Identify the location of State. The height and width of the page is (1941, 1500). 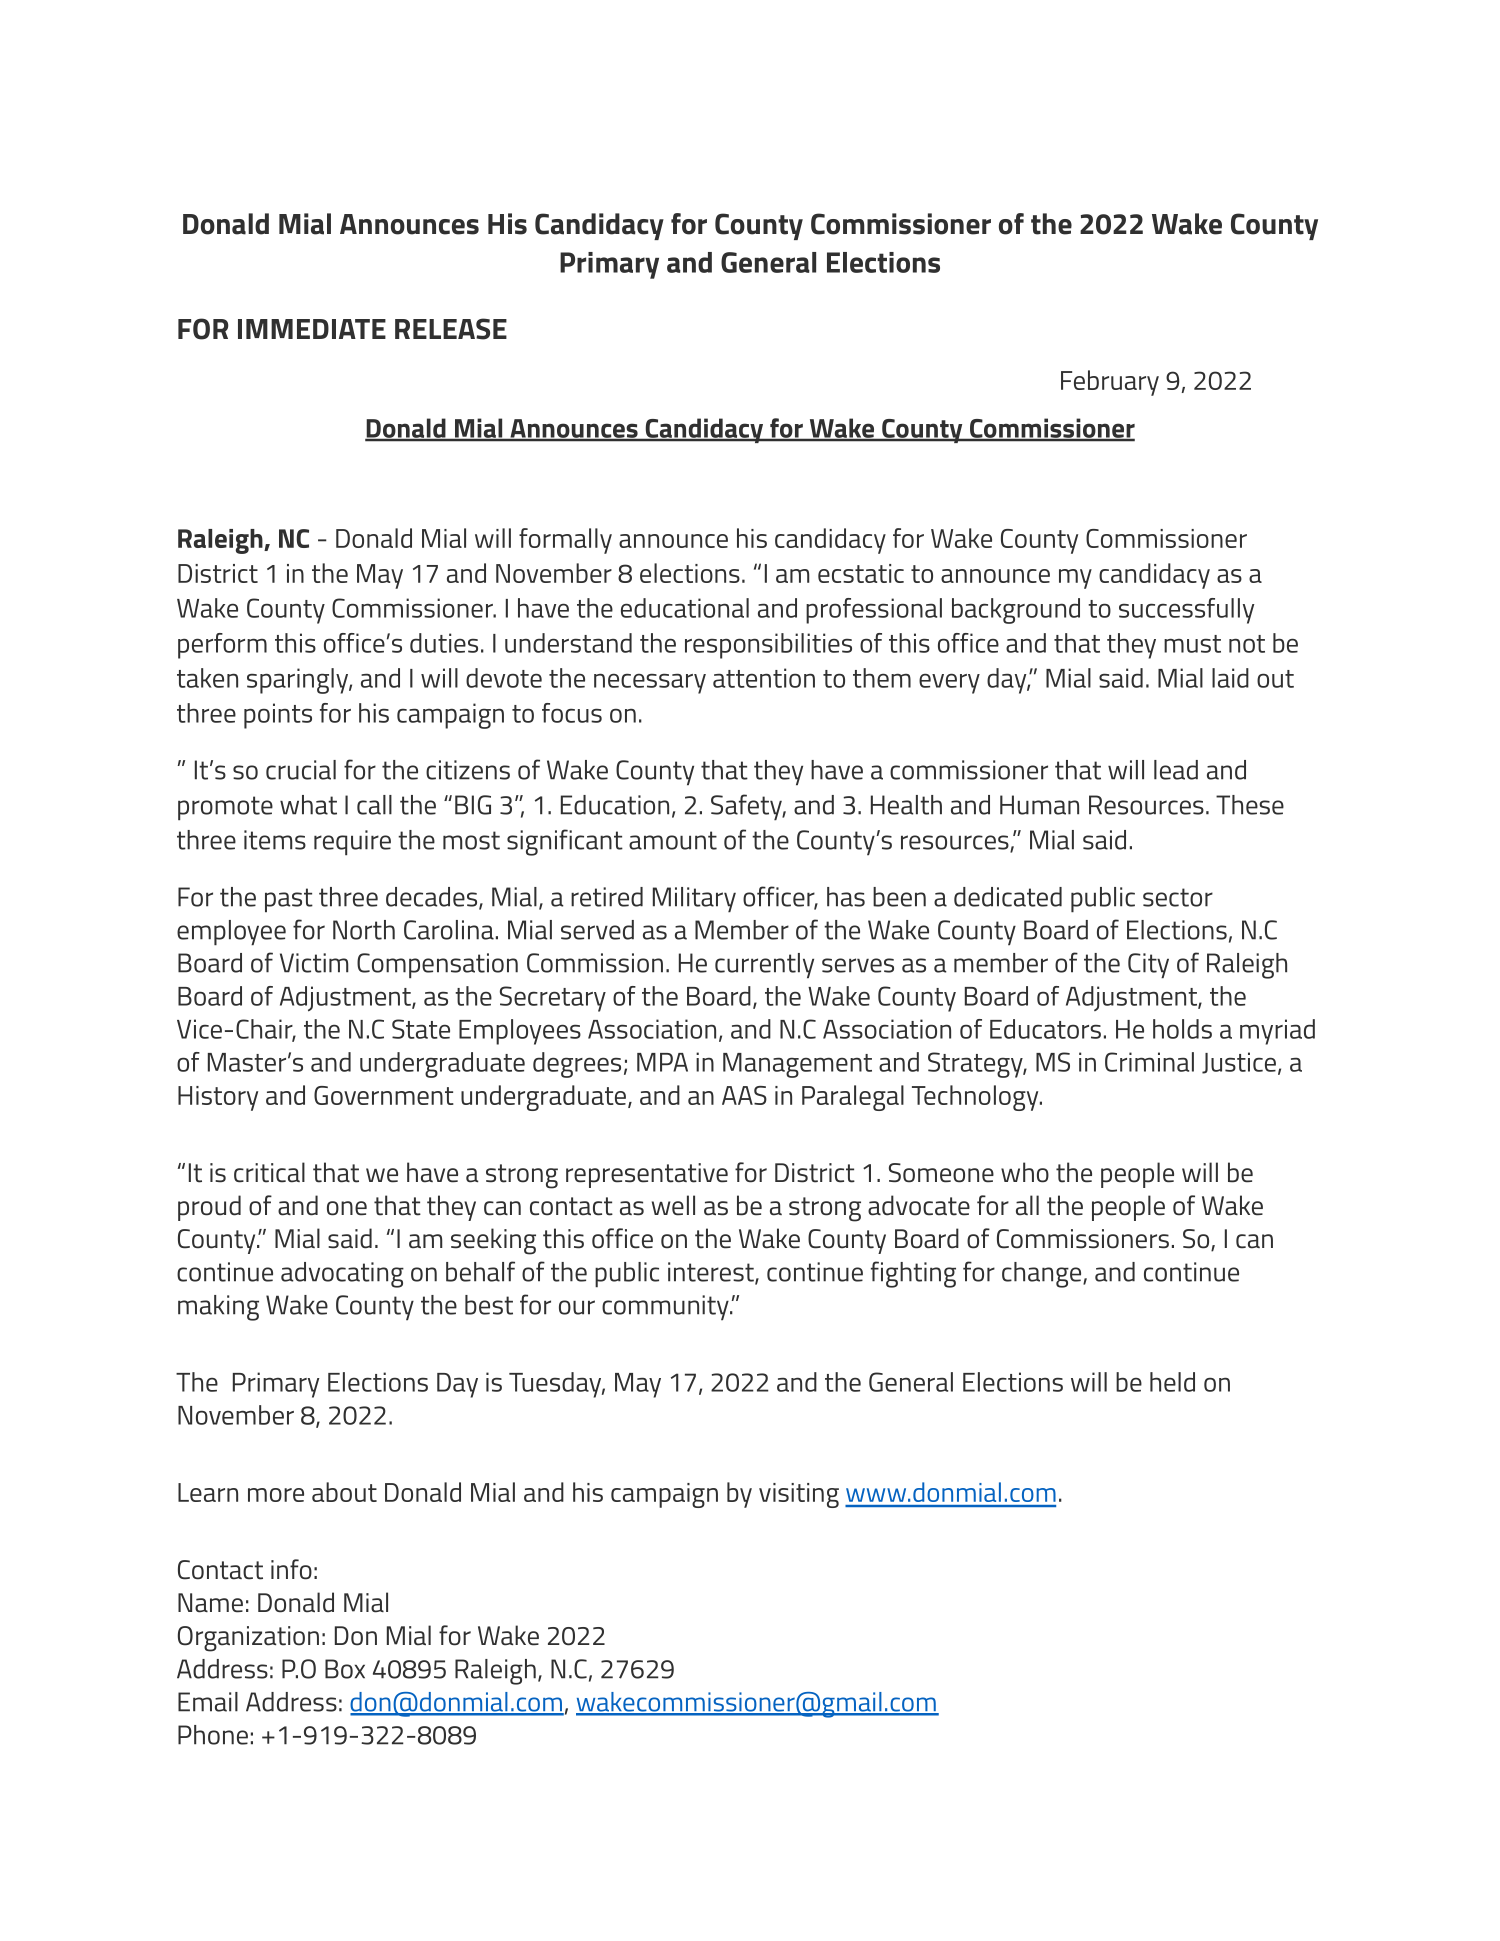
(421, 1029).
